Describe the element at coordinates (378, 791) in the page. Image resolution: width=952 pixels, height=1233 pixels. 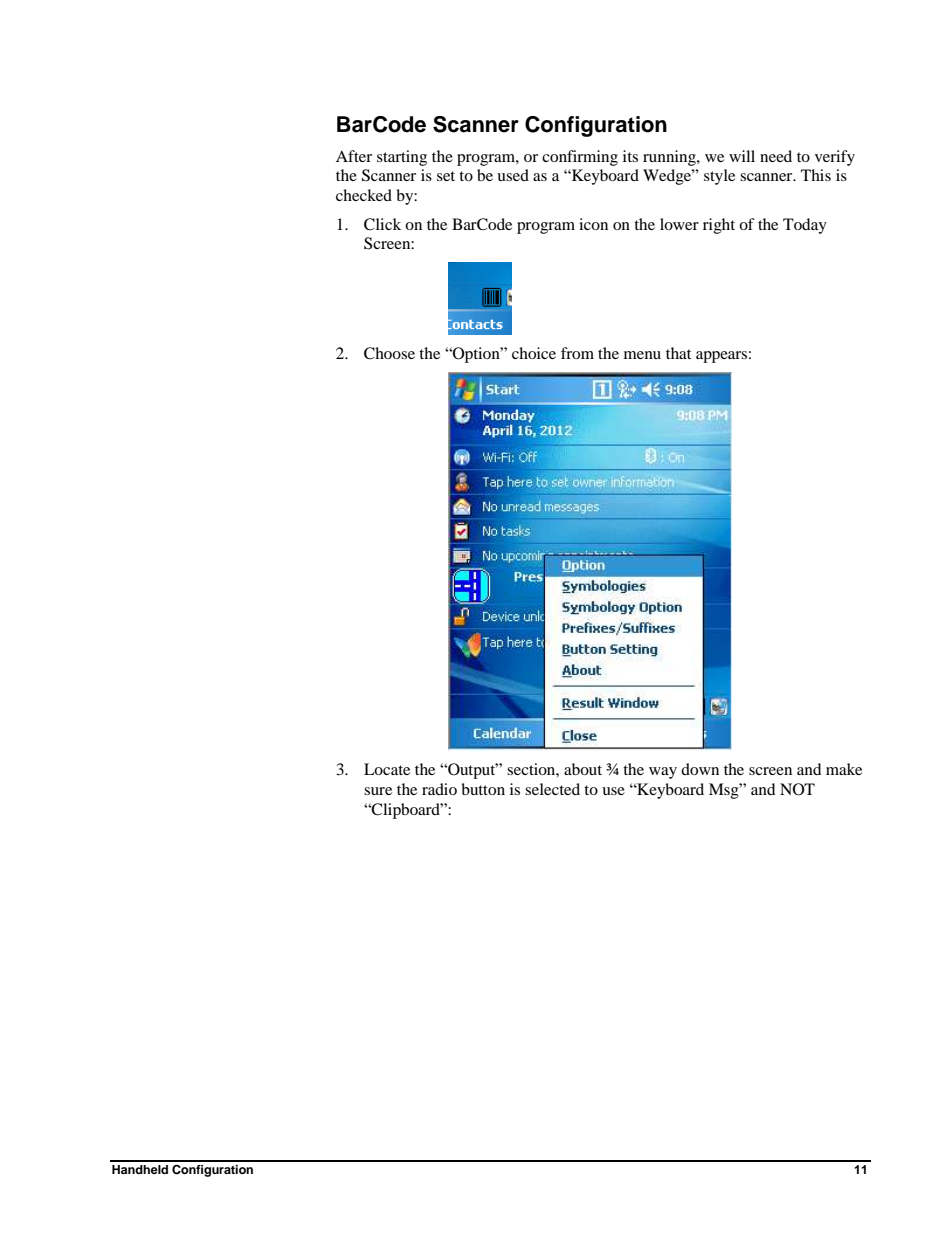
I see `sure` at that location.
